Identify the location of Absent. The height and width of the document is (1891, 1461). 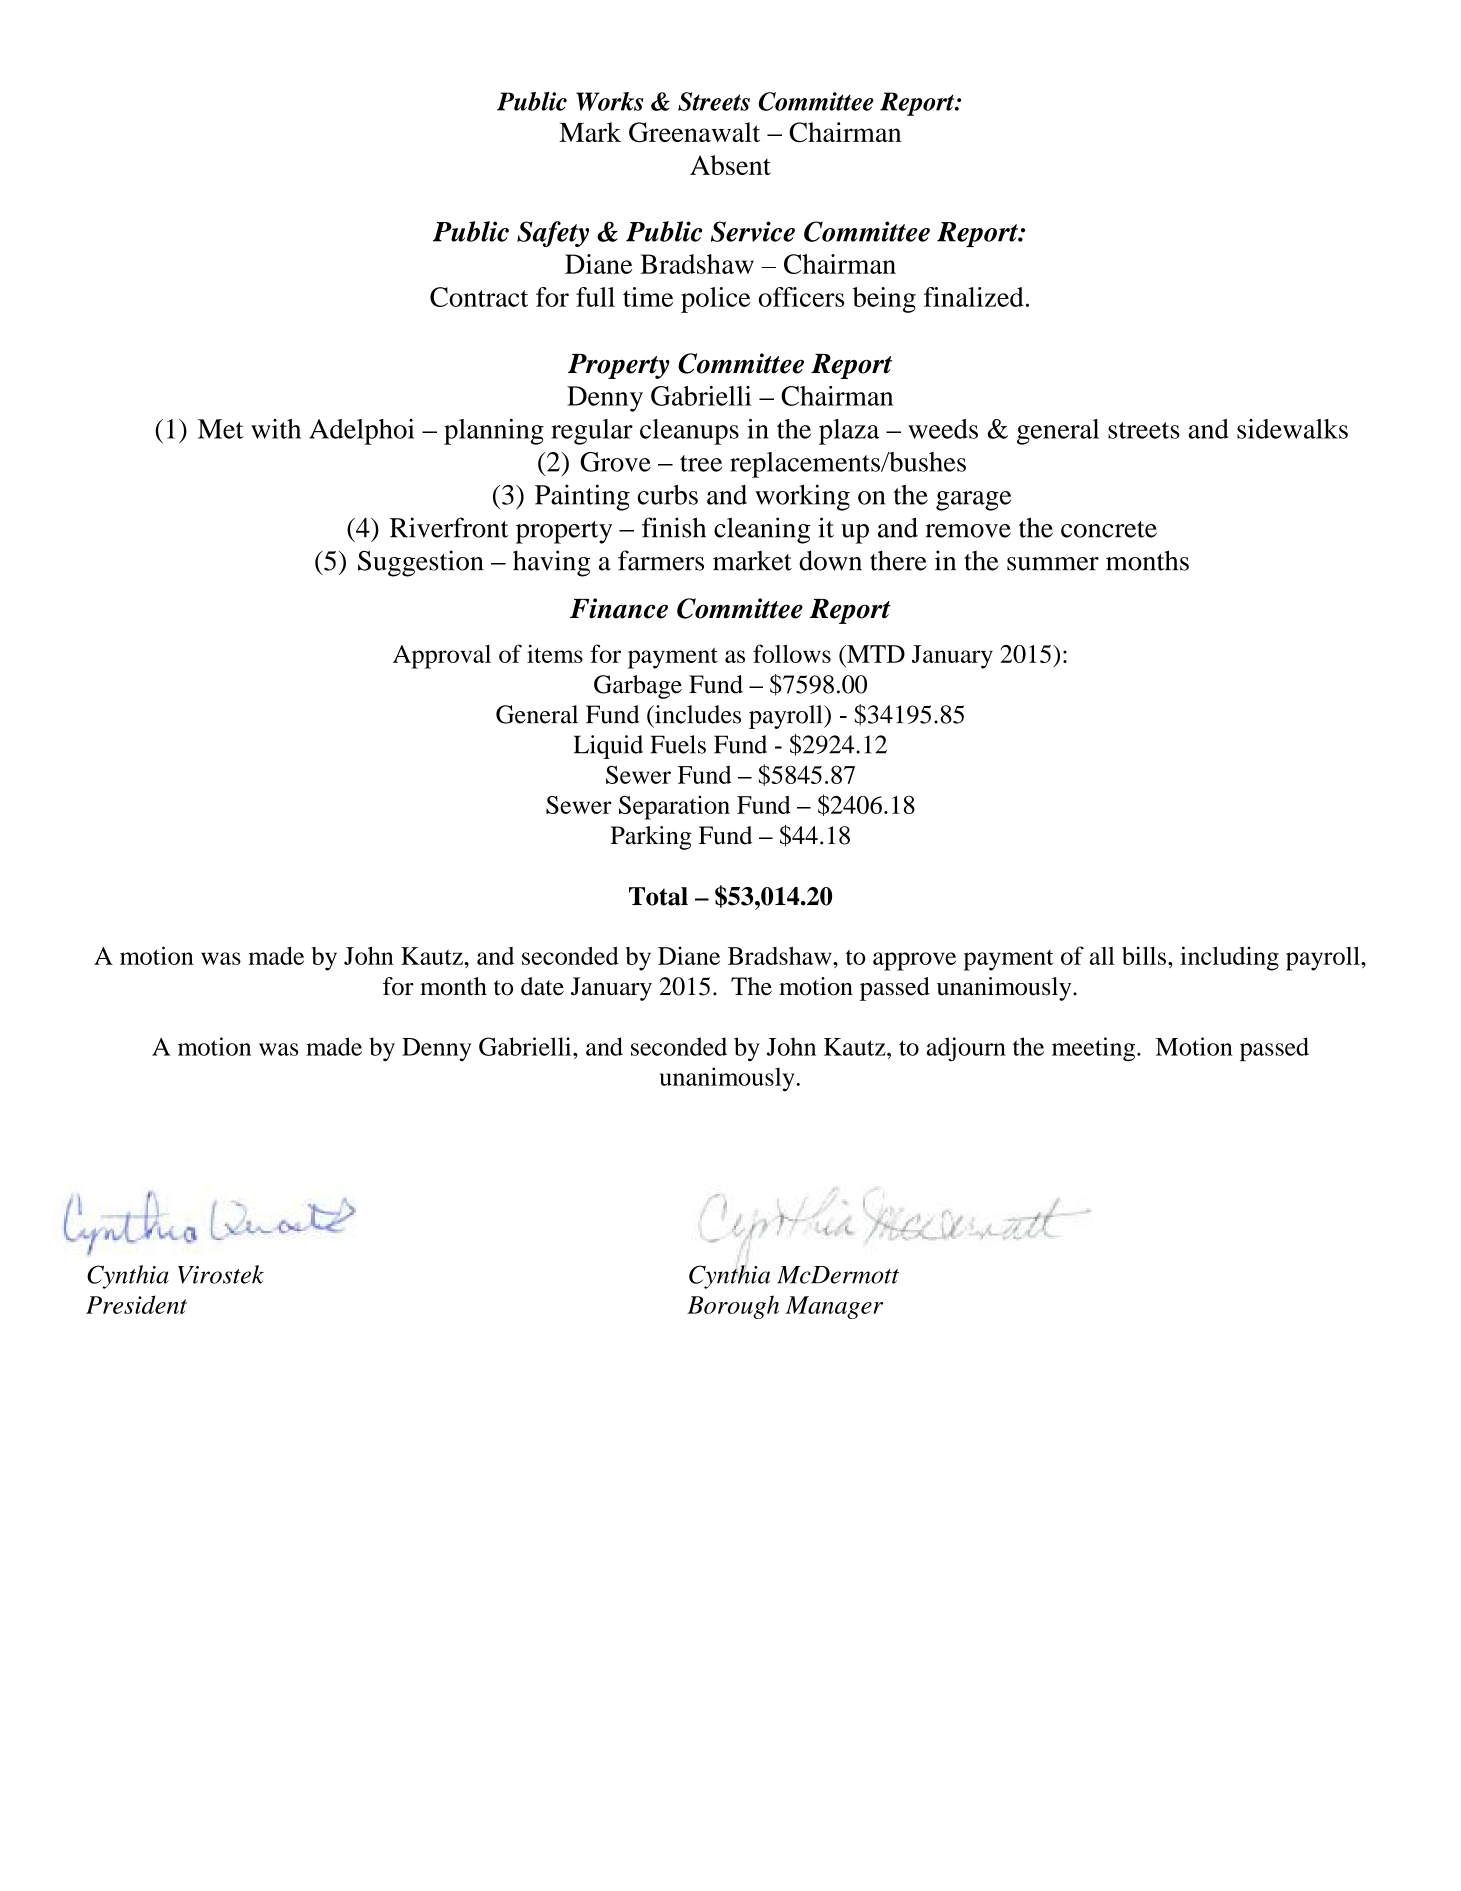
(730, 165).
